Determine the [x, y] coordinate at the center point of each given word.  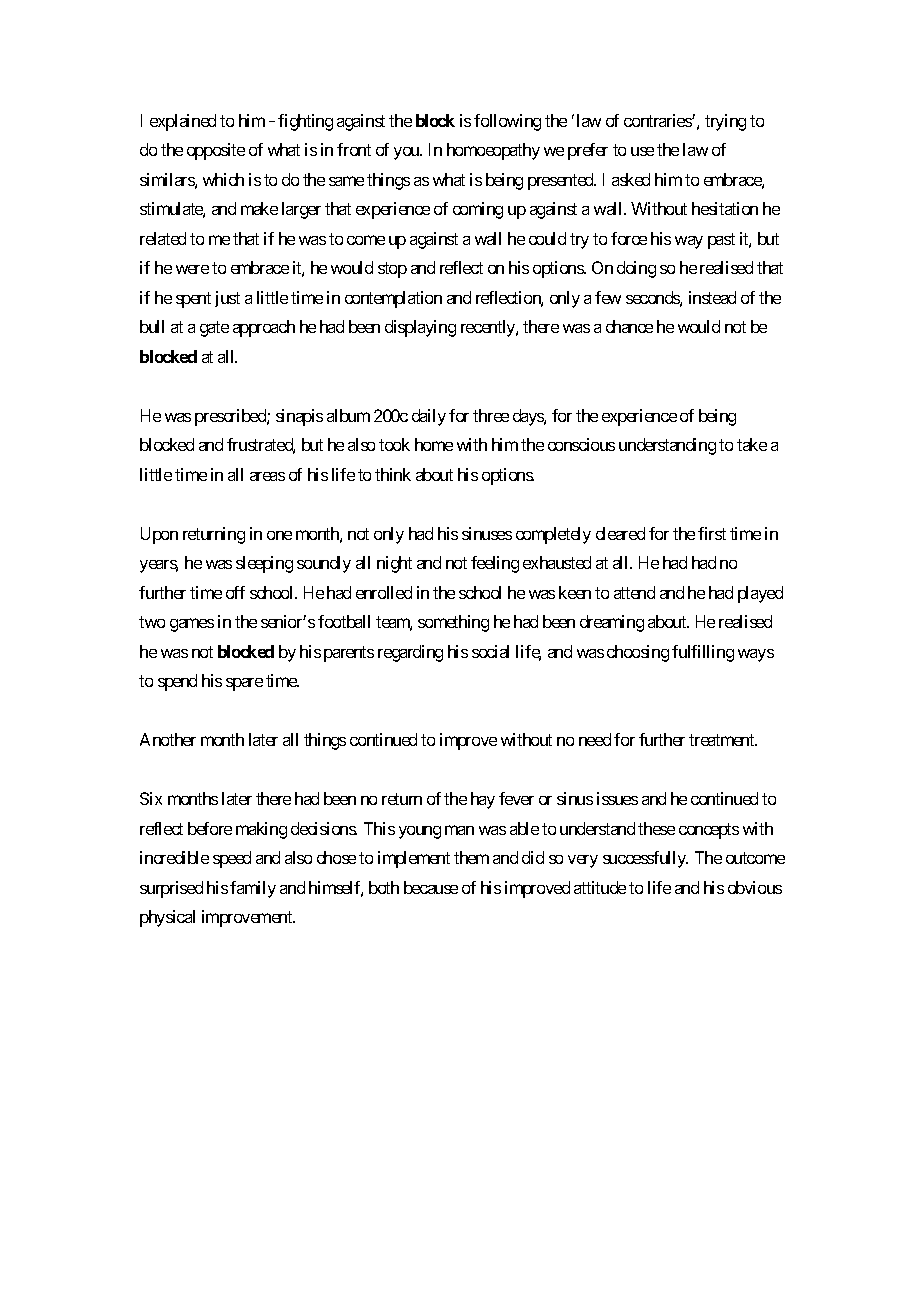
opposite [216, 151]
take [752, 444]
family [253, 889]
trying [725, 122]
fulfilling [703, 653]
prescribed [231, 417]
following [507, 122]
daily [429, 417]
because [431, 887]
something [453, 623]
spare [244, 684]
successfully [645, 859]
